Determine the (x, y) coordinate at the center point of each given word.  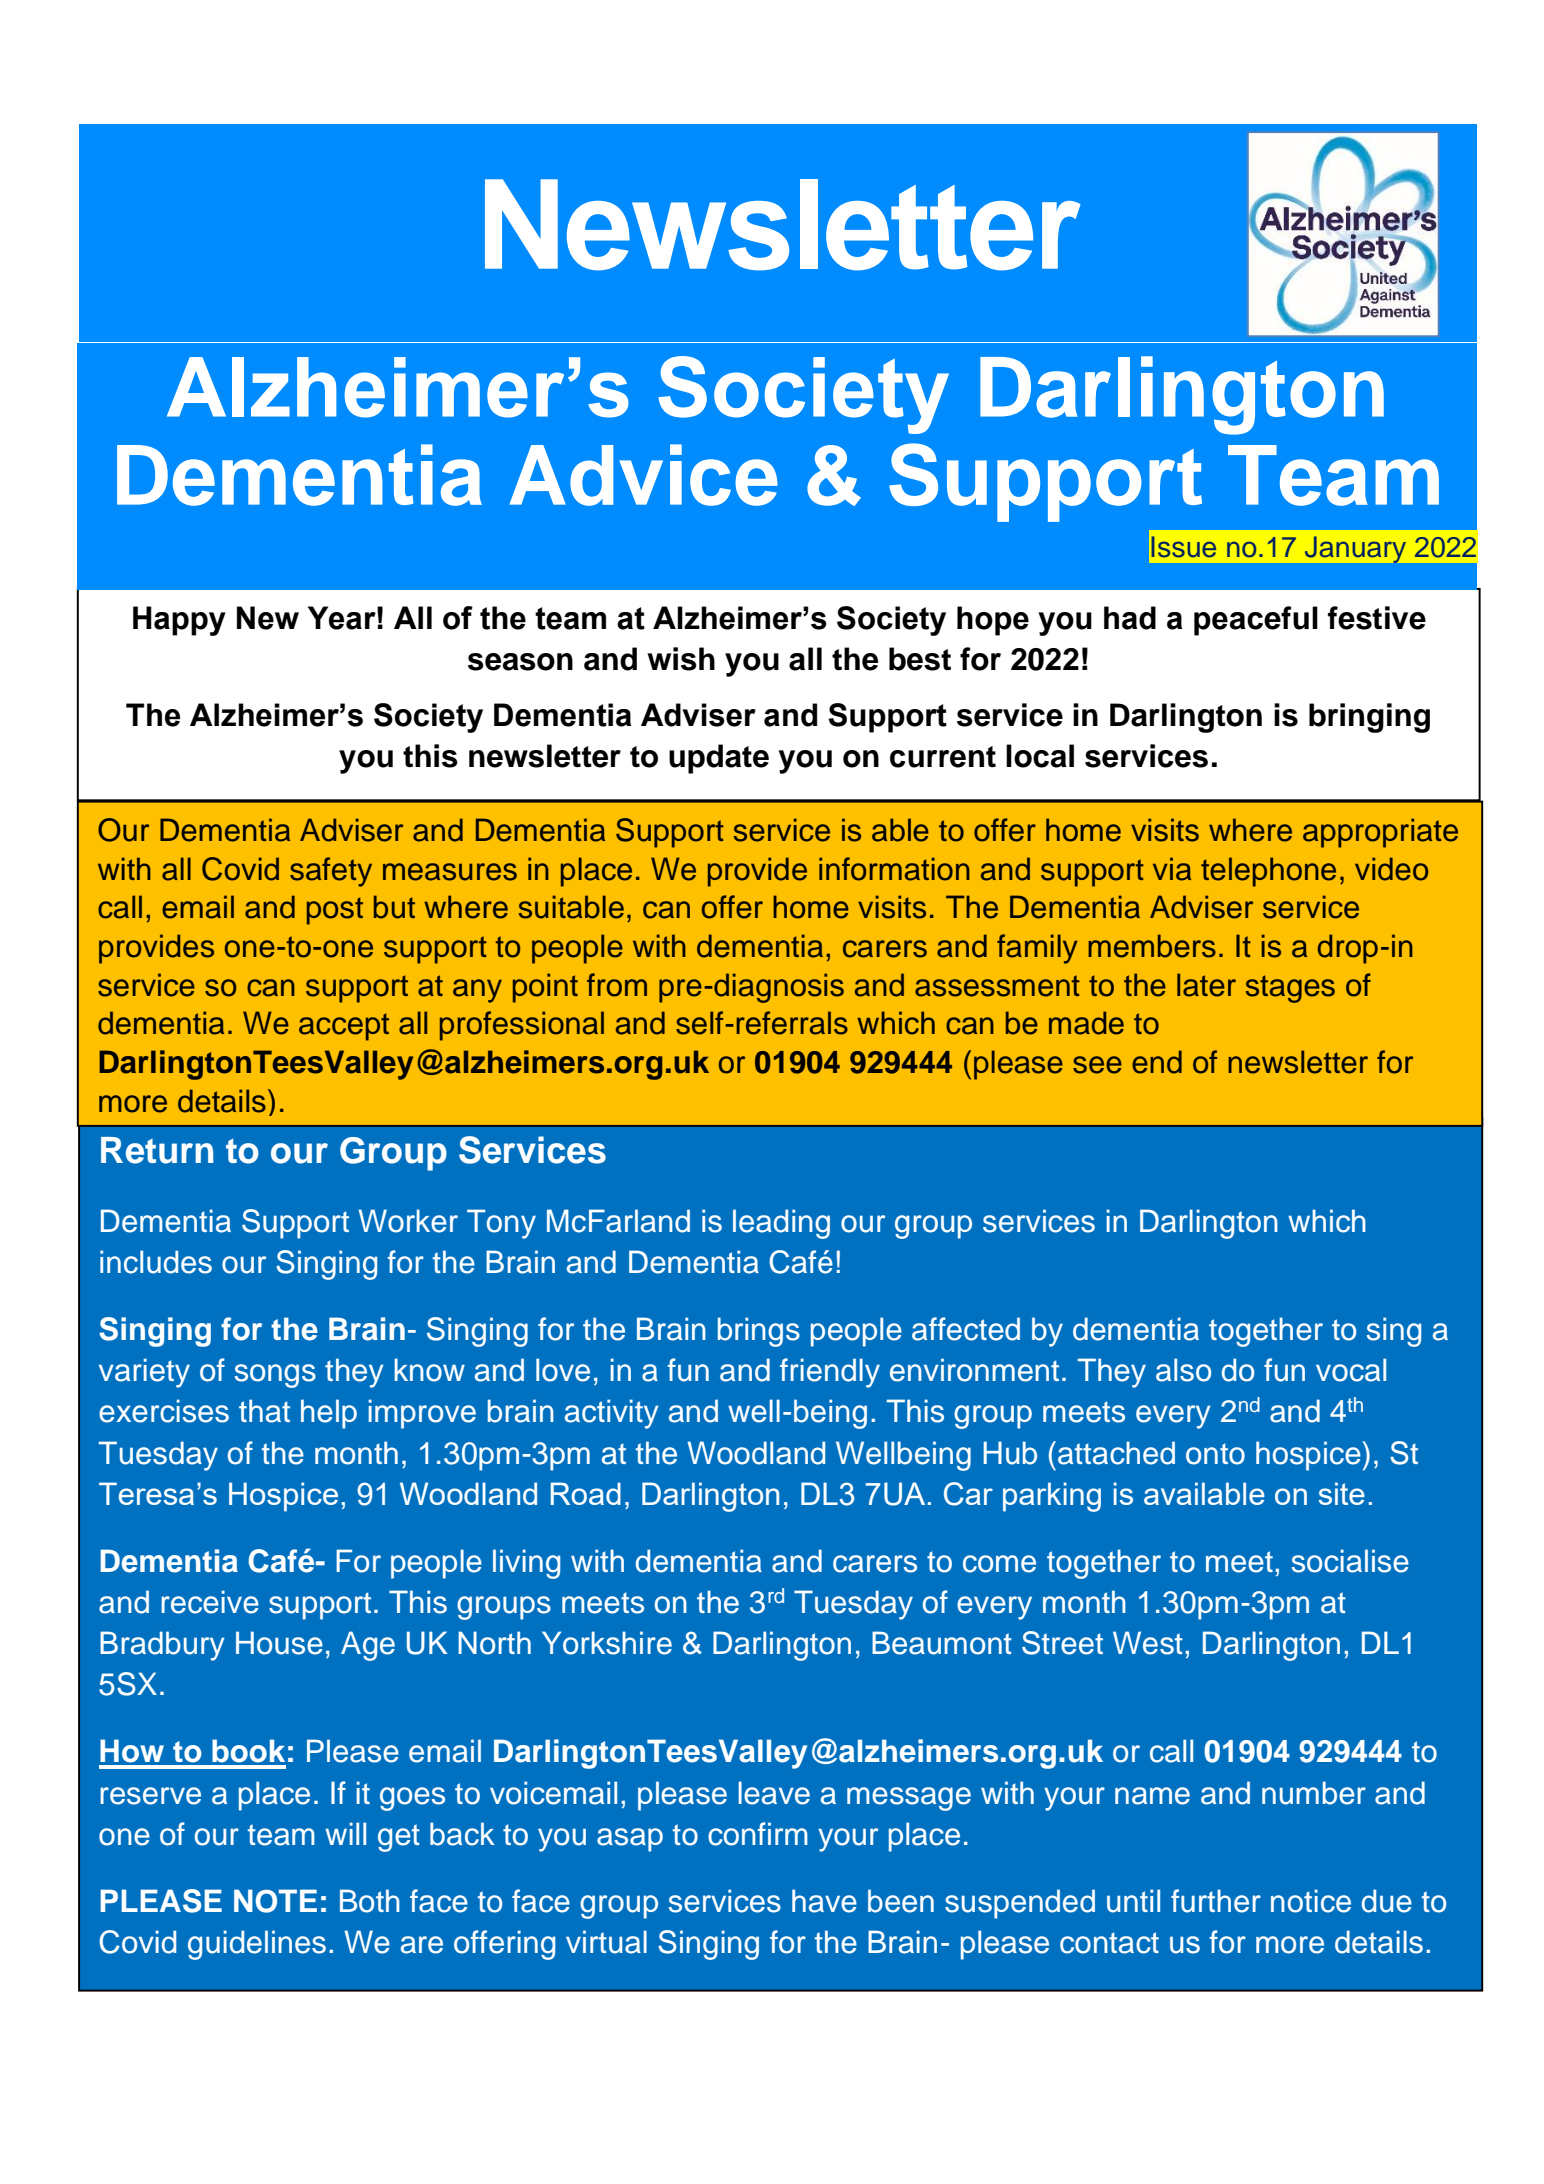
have (824, 1901)
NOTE (275, 1901)
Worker (408, 1221)
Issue (1183, 547)
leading (781, 1224)
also (1183, 1370)
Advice (643, 475)
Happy (179, 621)
